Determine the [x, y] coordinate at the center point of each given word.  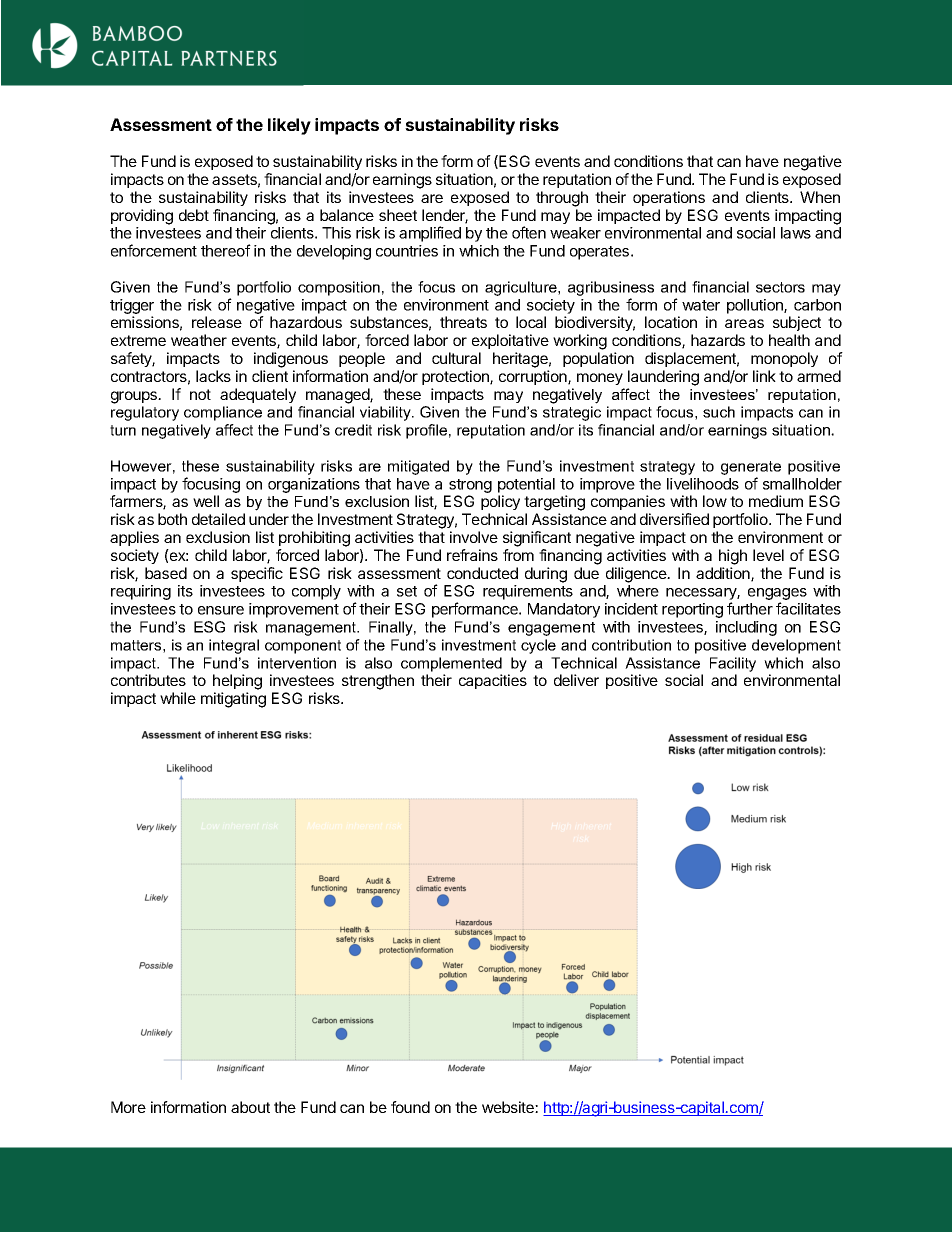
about [250, 1107]
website [509, 1107]
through [562, 199]
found [410, 1107]
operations [669, 198]
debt [194, 215]
